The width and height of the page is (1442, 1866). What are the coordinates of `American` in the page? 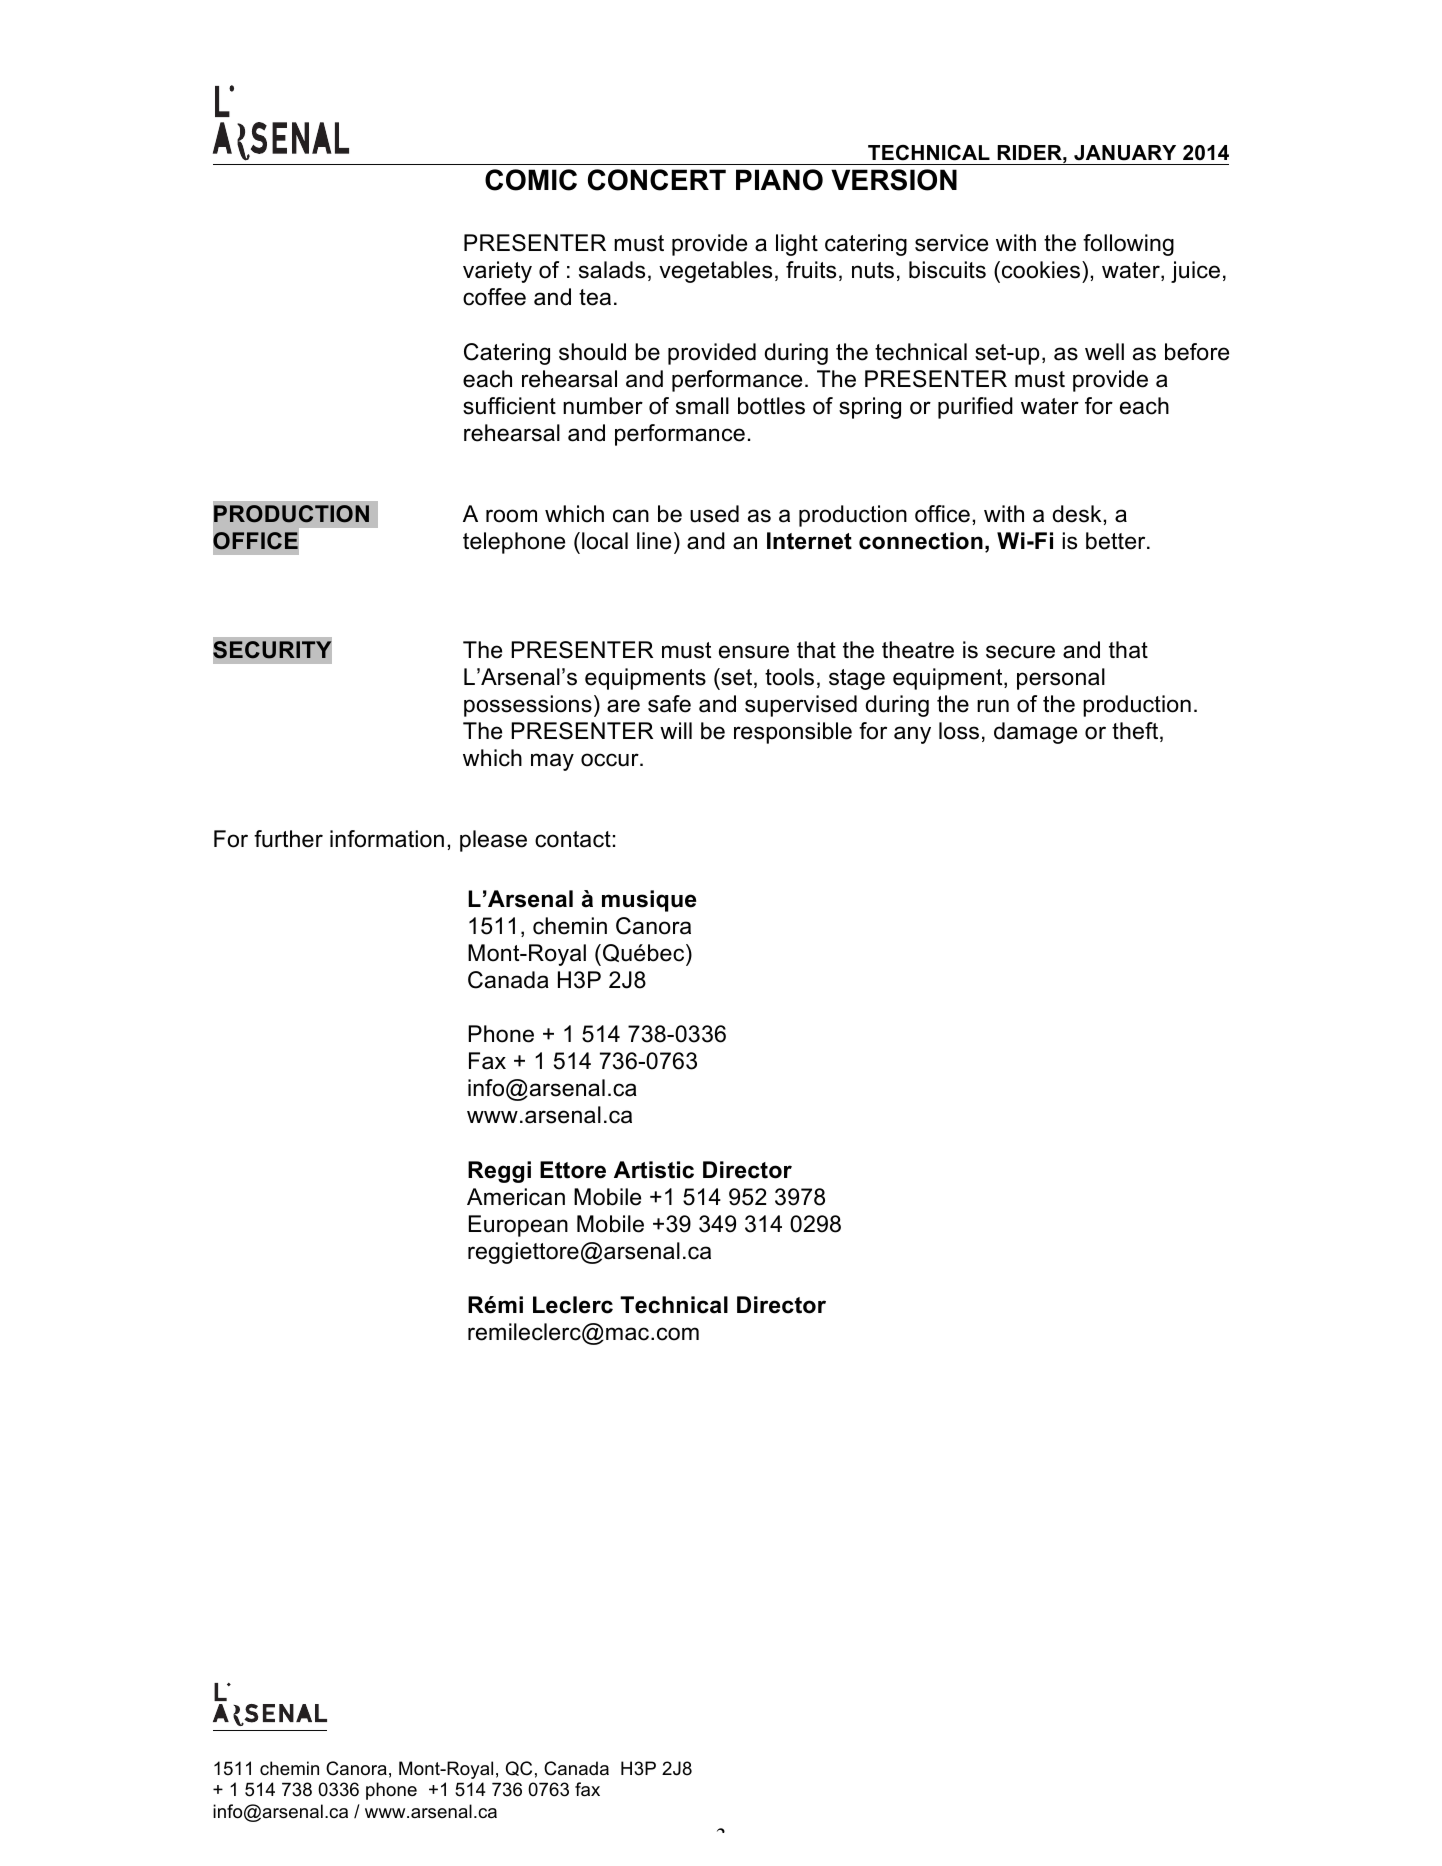 It's located at (516, 1197).
